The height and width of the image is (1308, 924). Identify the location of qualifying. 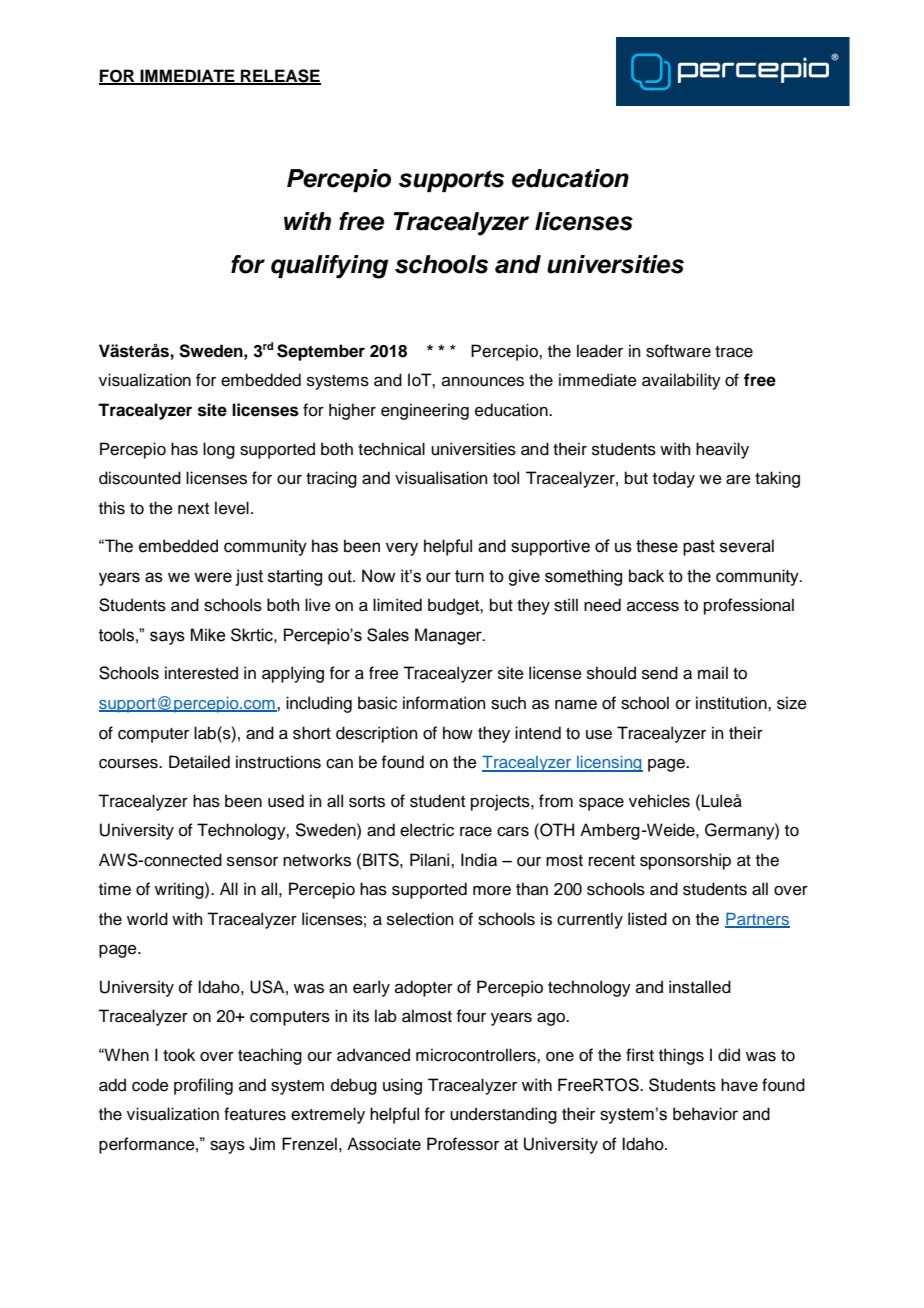
(329, 267).
